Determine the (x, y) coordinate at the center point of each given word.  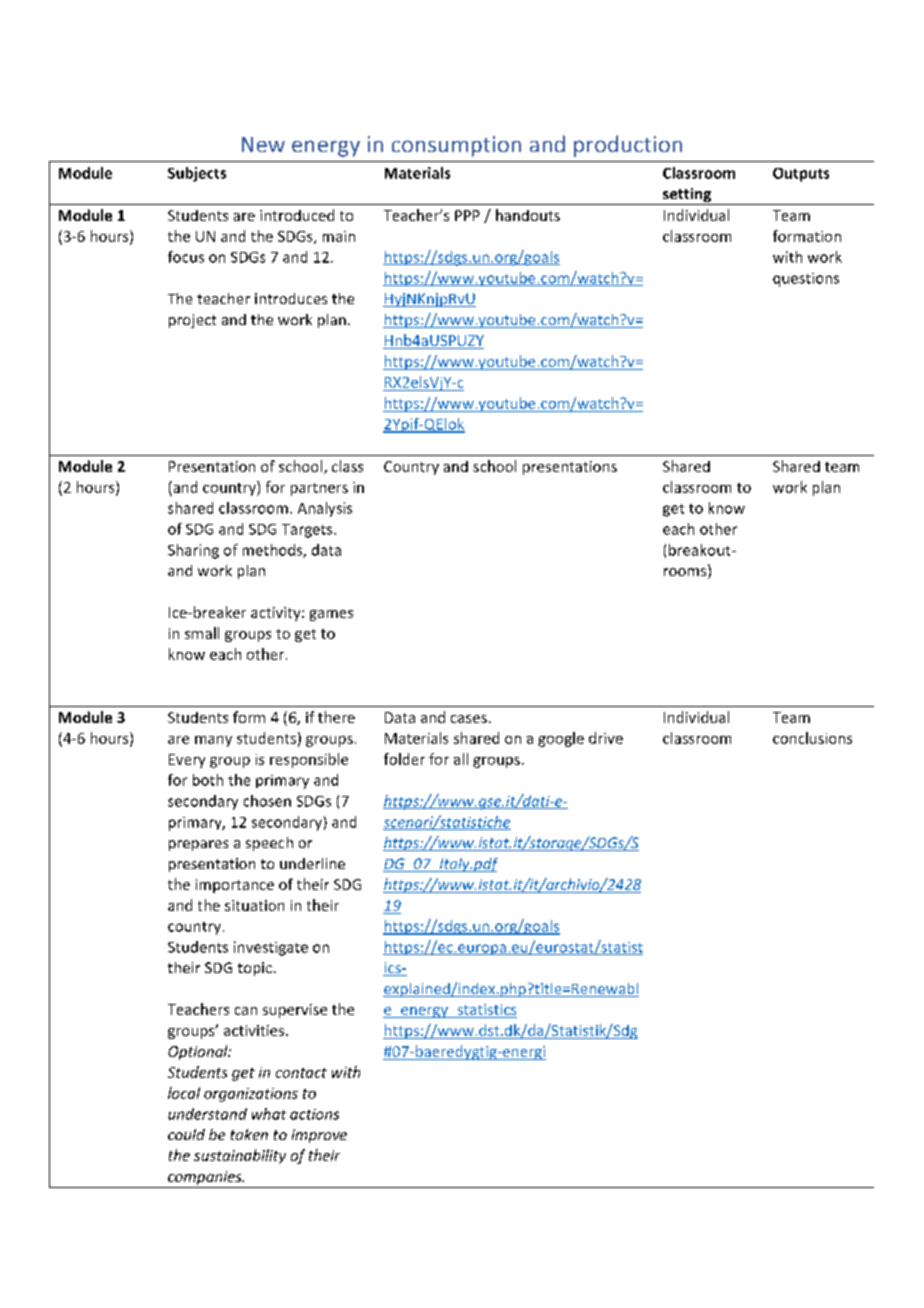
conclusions (812, 738)
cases (469, 719)
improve (319, 1136)
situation (254, 905)
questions (806, 280)
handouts (528, 215)
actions (314, 1114)
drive (606, 738)
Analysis (325, 509)
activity (277, 614)
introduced (297, 215)
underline (312, 863)
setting (687, 196)
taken (249, 1134)
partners (319, 489)
